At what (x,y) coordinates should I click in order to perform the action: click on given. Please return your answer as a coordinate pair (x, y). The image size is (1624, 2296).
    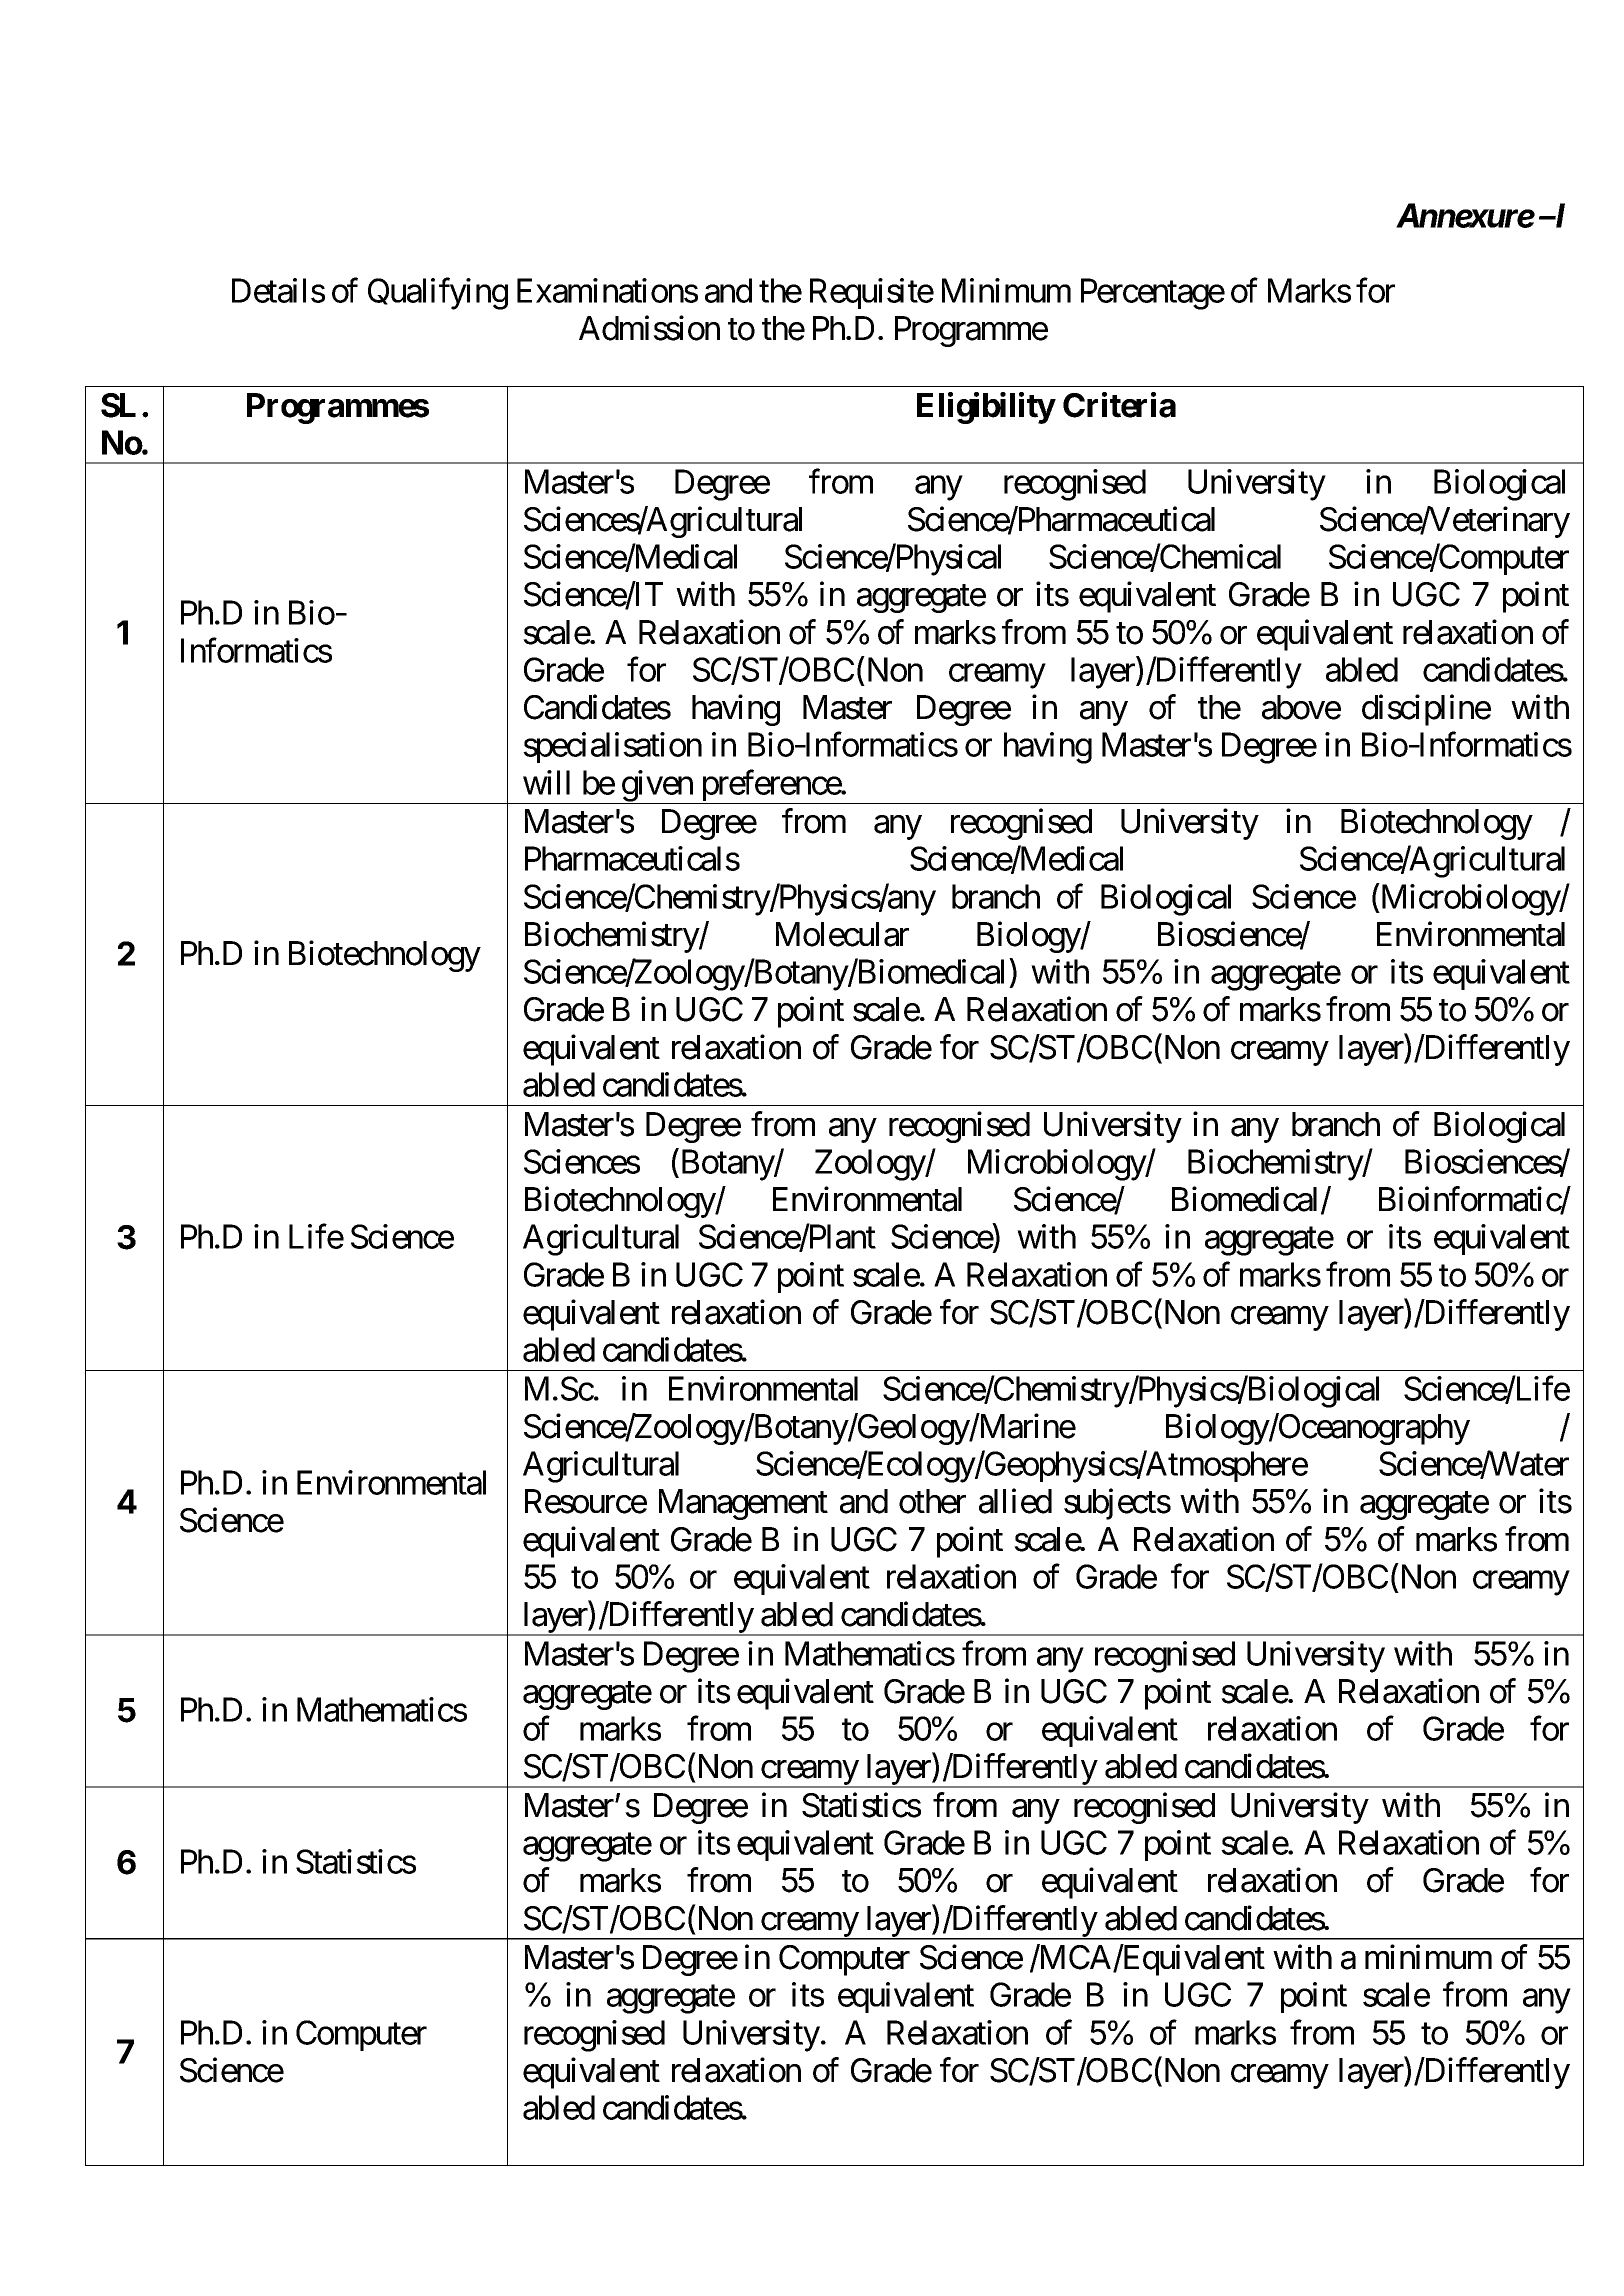
    Looking at the image, I should click on (657, 787).
